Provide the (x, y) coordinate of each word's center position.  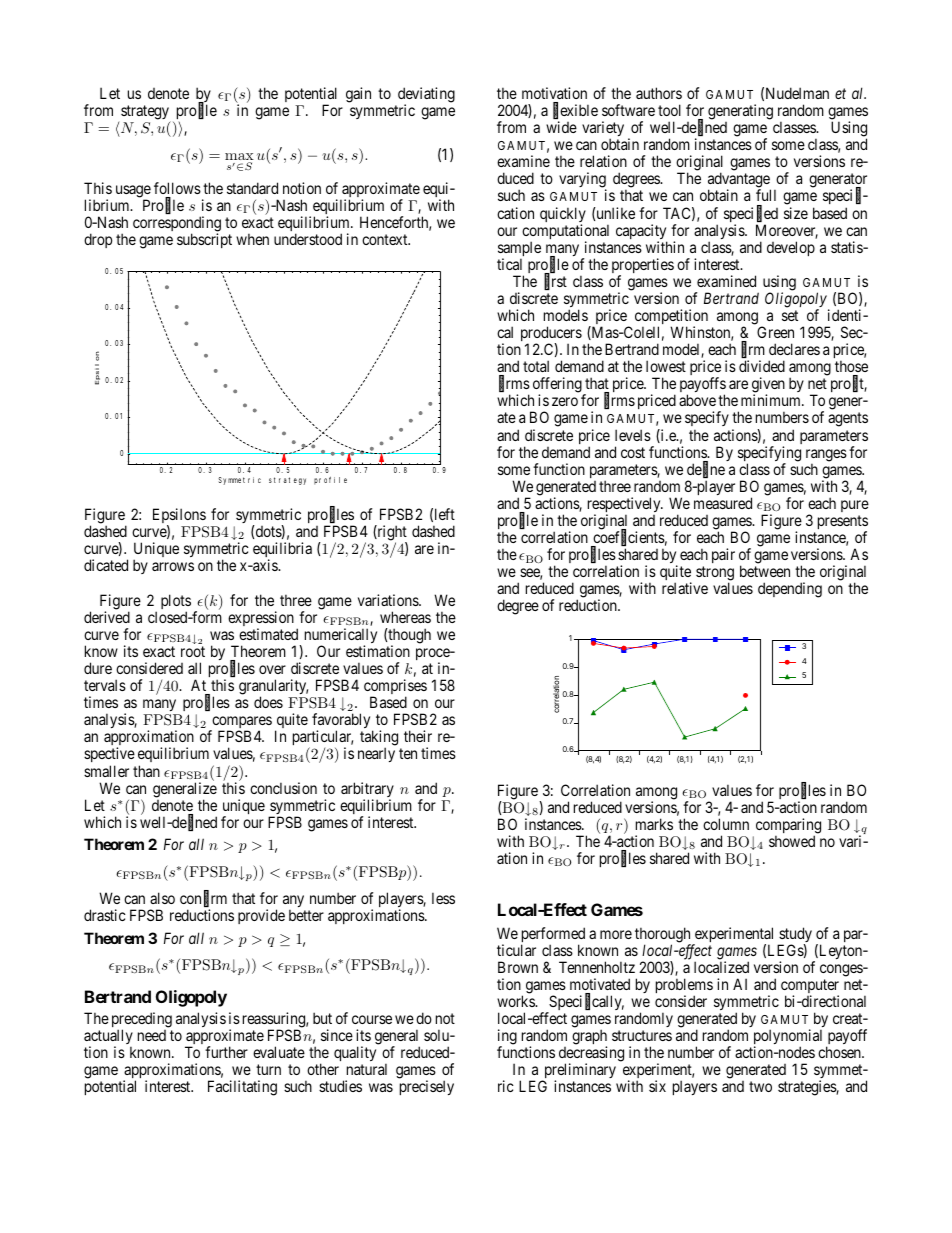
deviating (426, 96)
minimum (772, 400)
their (418, 736)
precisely (427, 1087)
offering (558, 386)
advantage (739, 181)
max (239, 158)
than (146, 771)
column (726, 824)
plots (176, 603)
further (226, 1052)
